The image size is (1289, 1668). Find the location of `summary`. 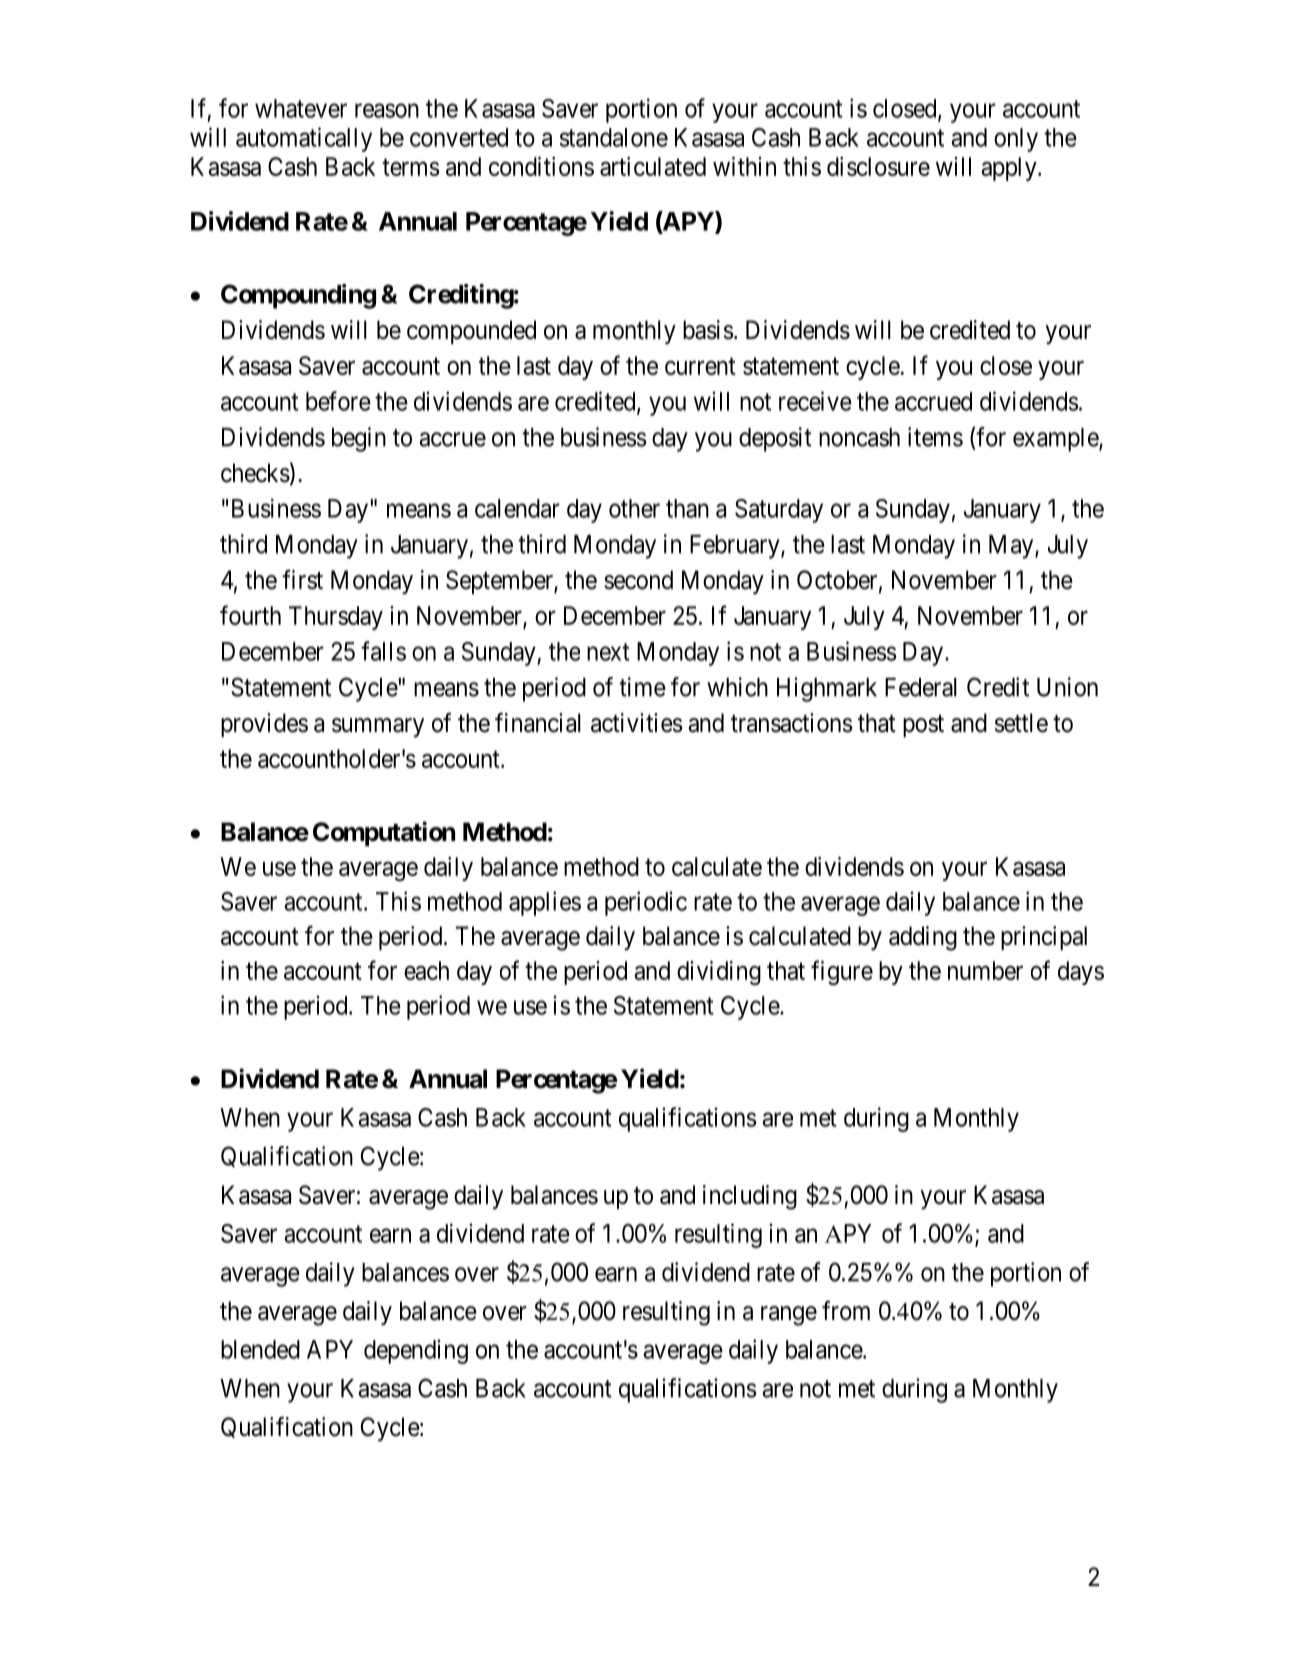

summary is located at coordinates (378, 728).
